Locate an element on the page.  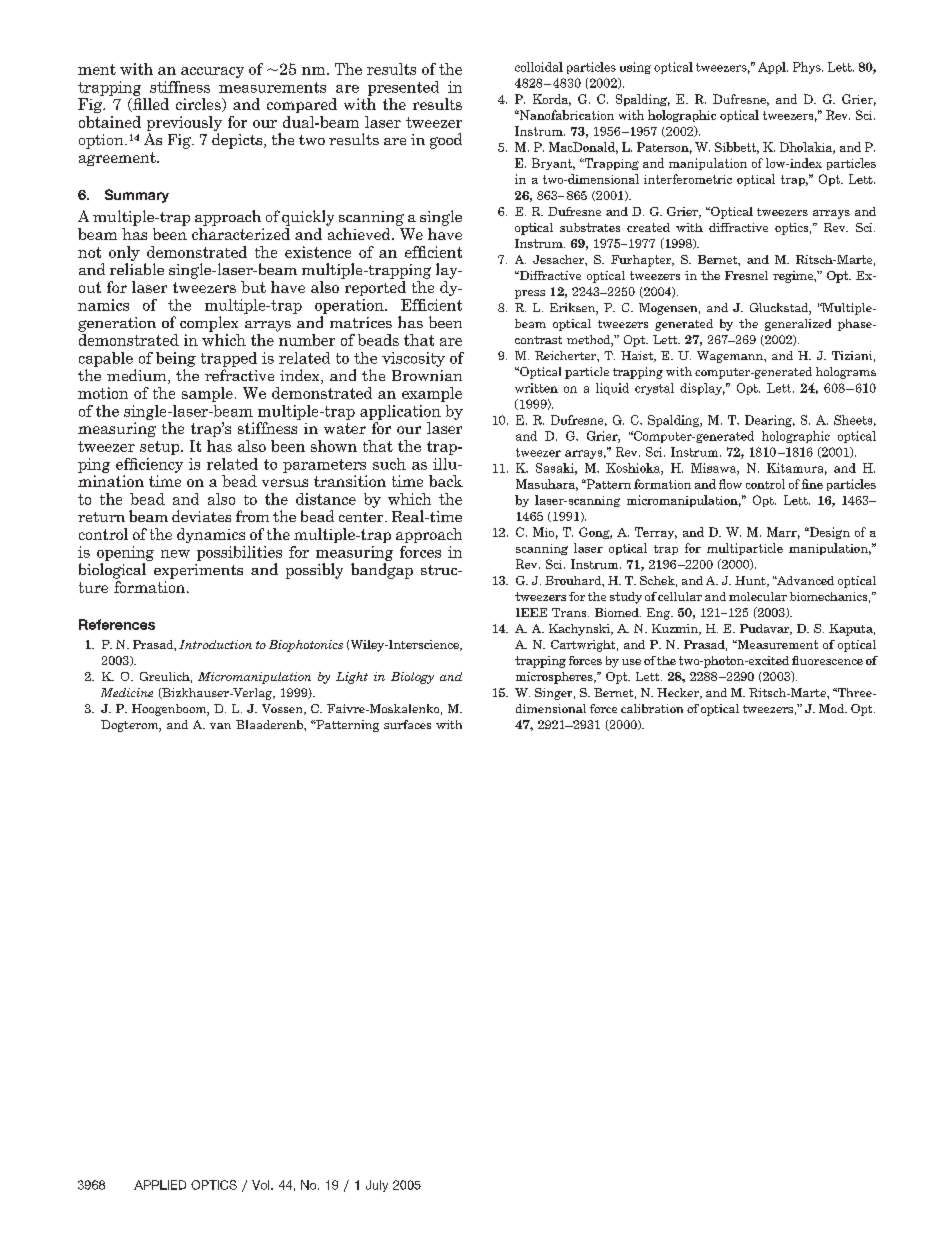
flow is located at coordinates (730, 484).
